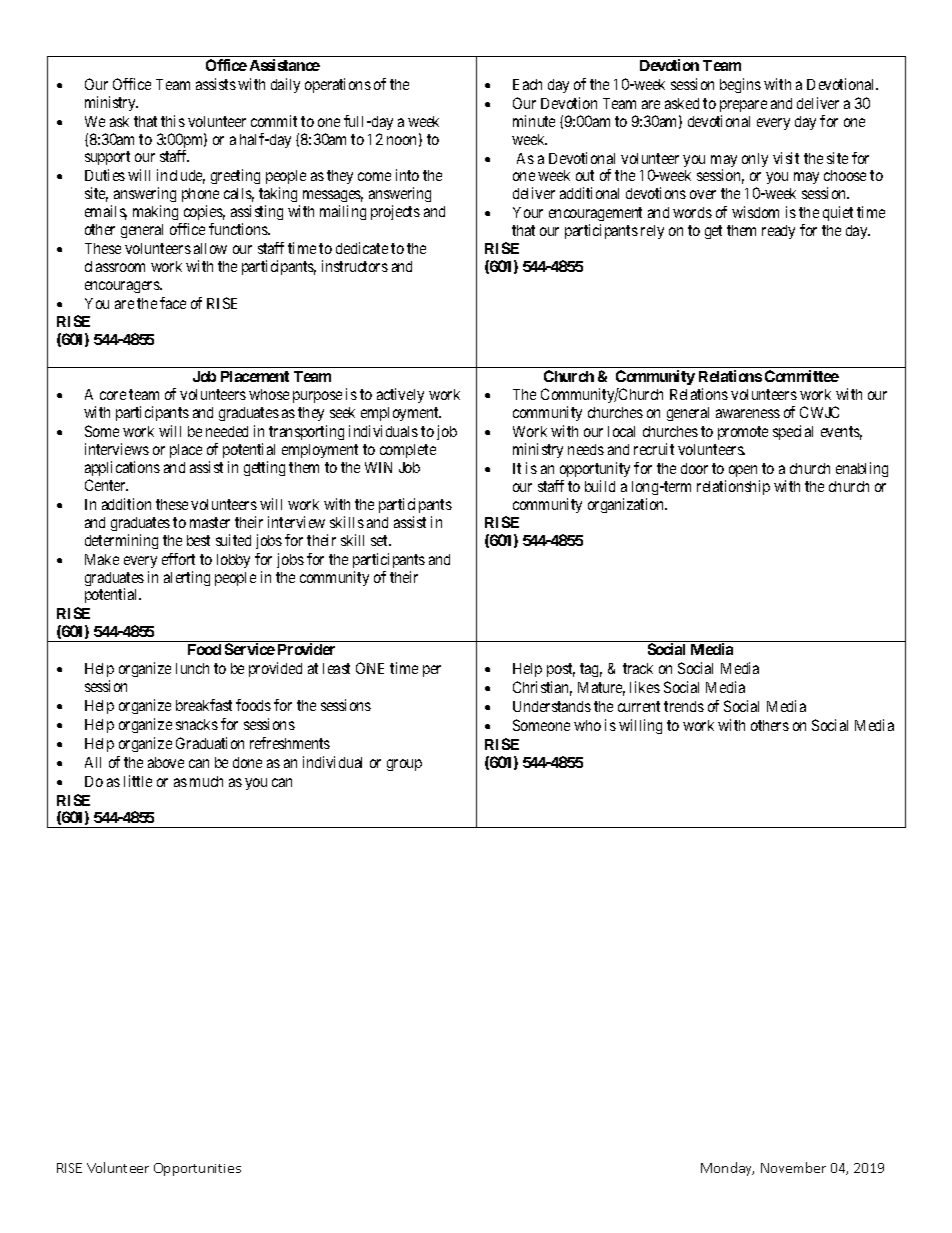 The image size is (952, 1233). I want to click on lunch, so click(192, 668).
